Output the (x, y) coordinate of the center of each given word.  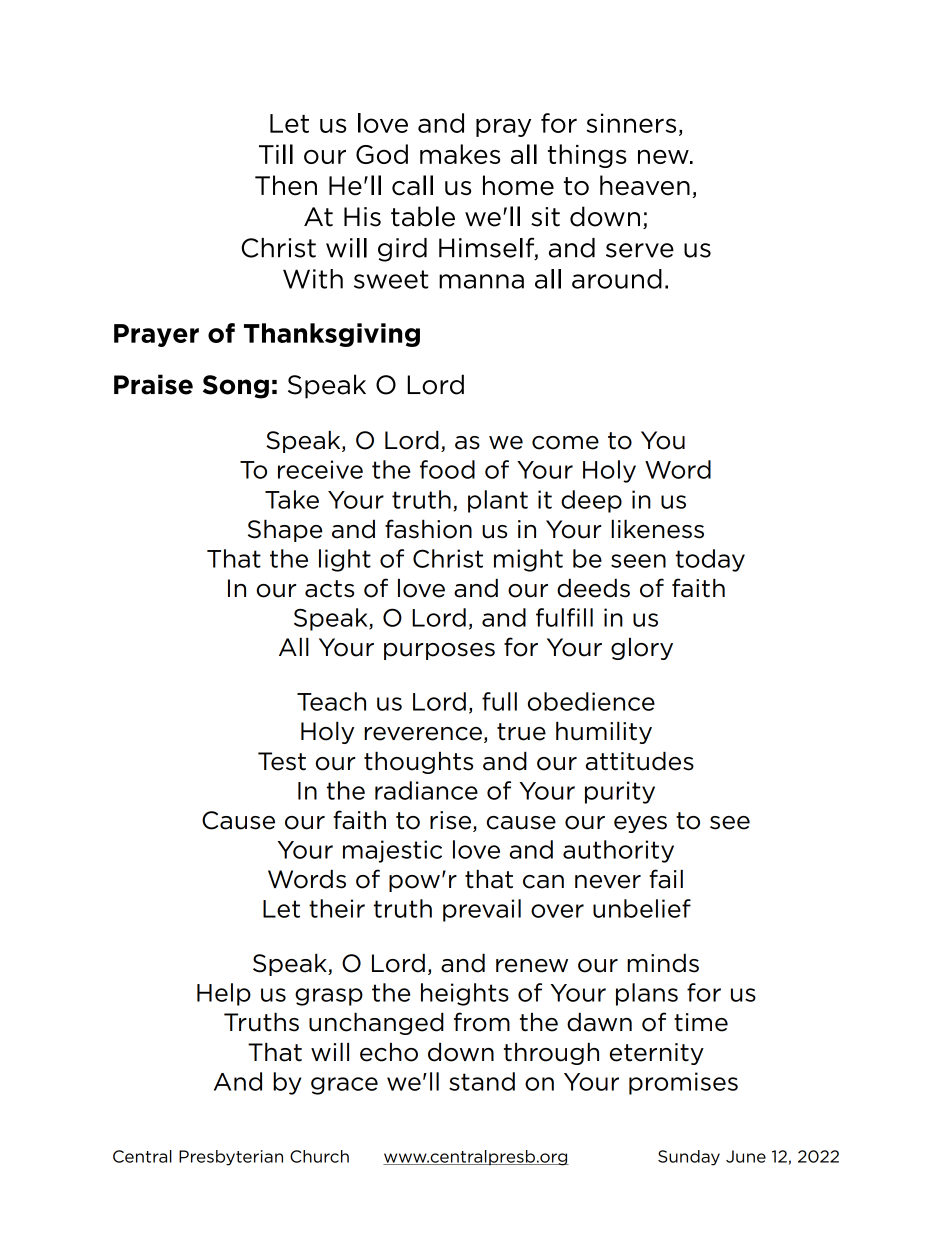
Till (276, 154)
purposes (439, 651)
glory (642, 649)
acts (329, 589)
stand (482, 1081)
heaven (645, 185)
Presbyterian (231, 1158)
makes (460, 154)
